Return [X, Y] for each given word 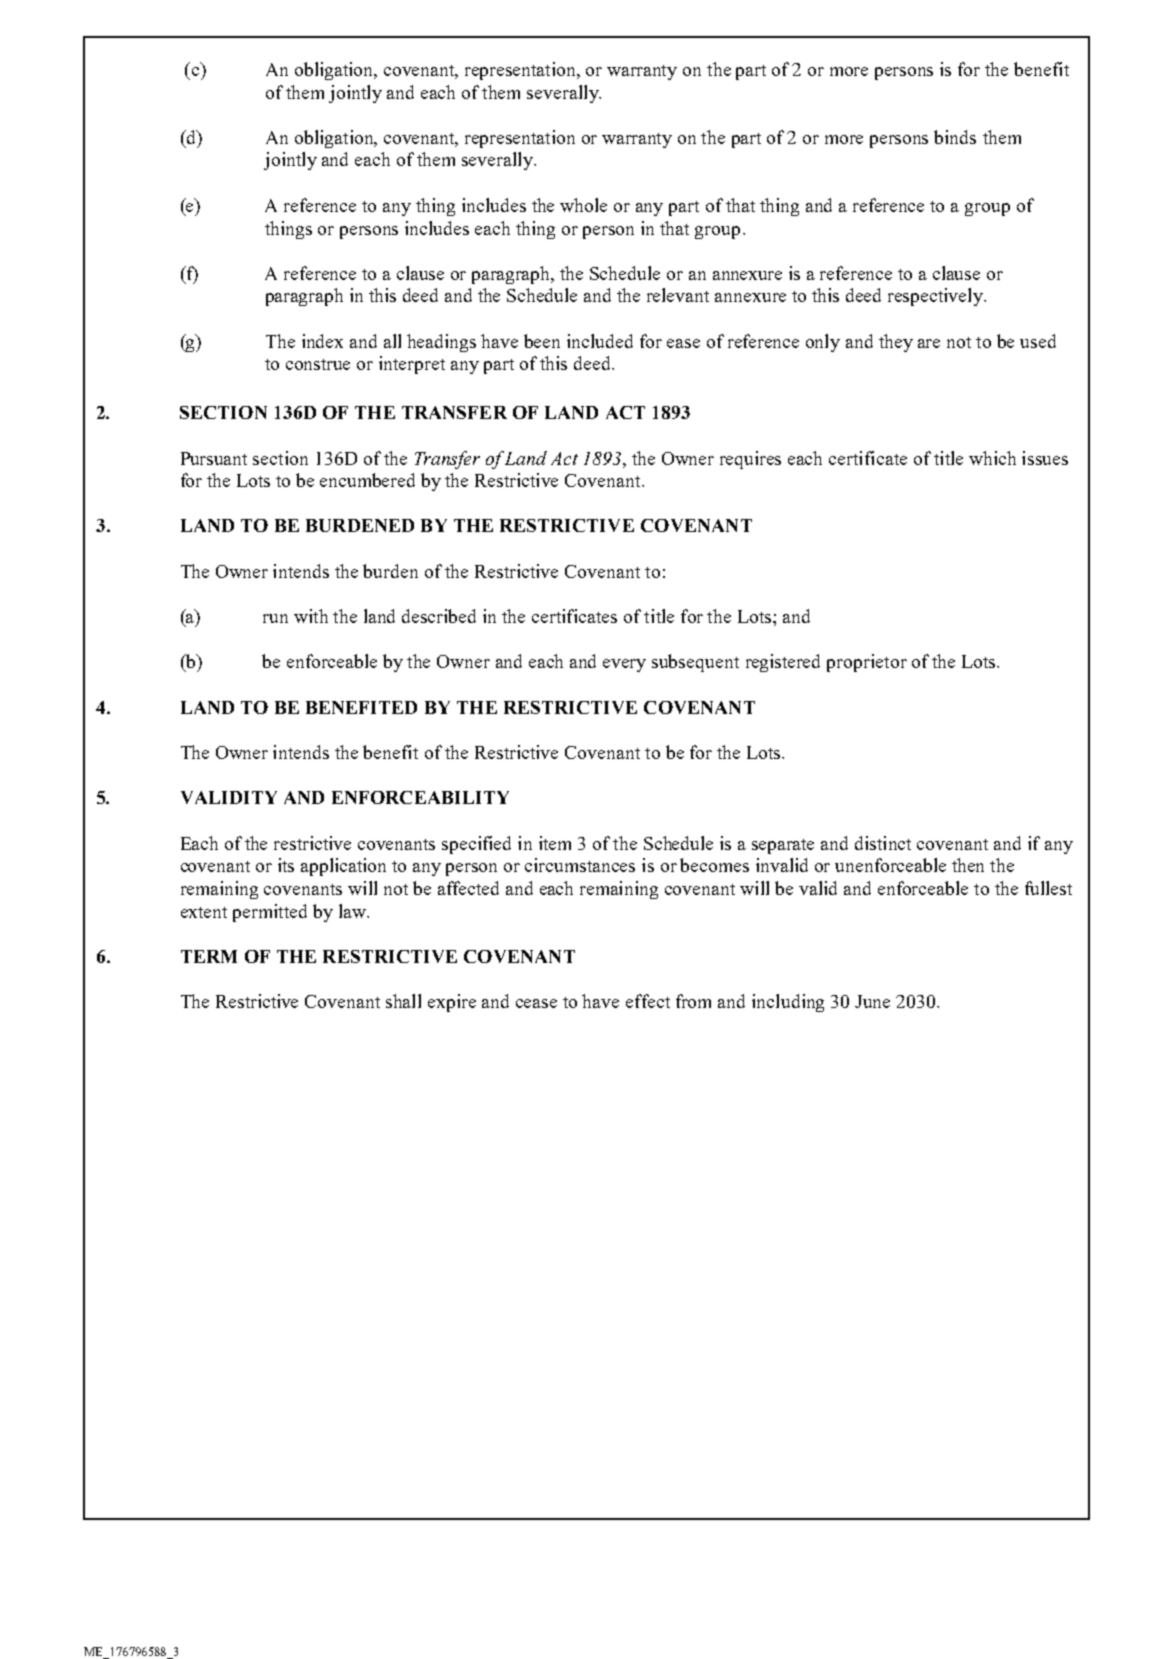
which [992, 458]
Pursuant [214, 458]
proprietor [867, 663]
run [275, 618]
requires [750, 460]
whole [583, 205]
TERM [209, 956]
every [624, 665]
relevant [678, 295]
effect [648, 1001]
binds [955, 137]
